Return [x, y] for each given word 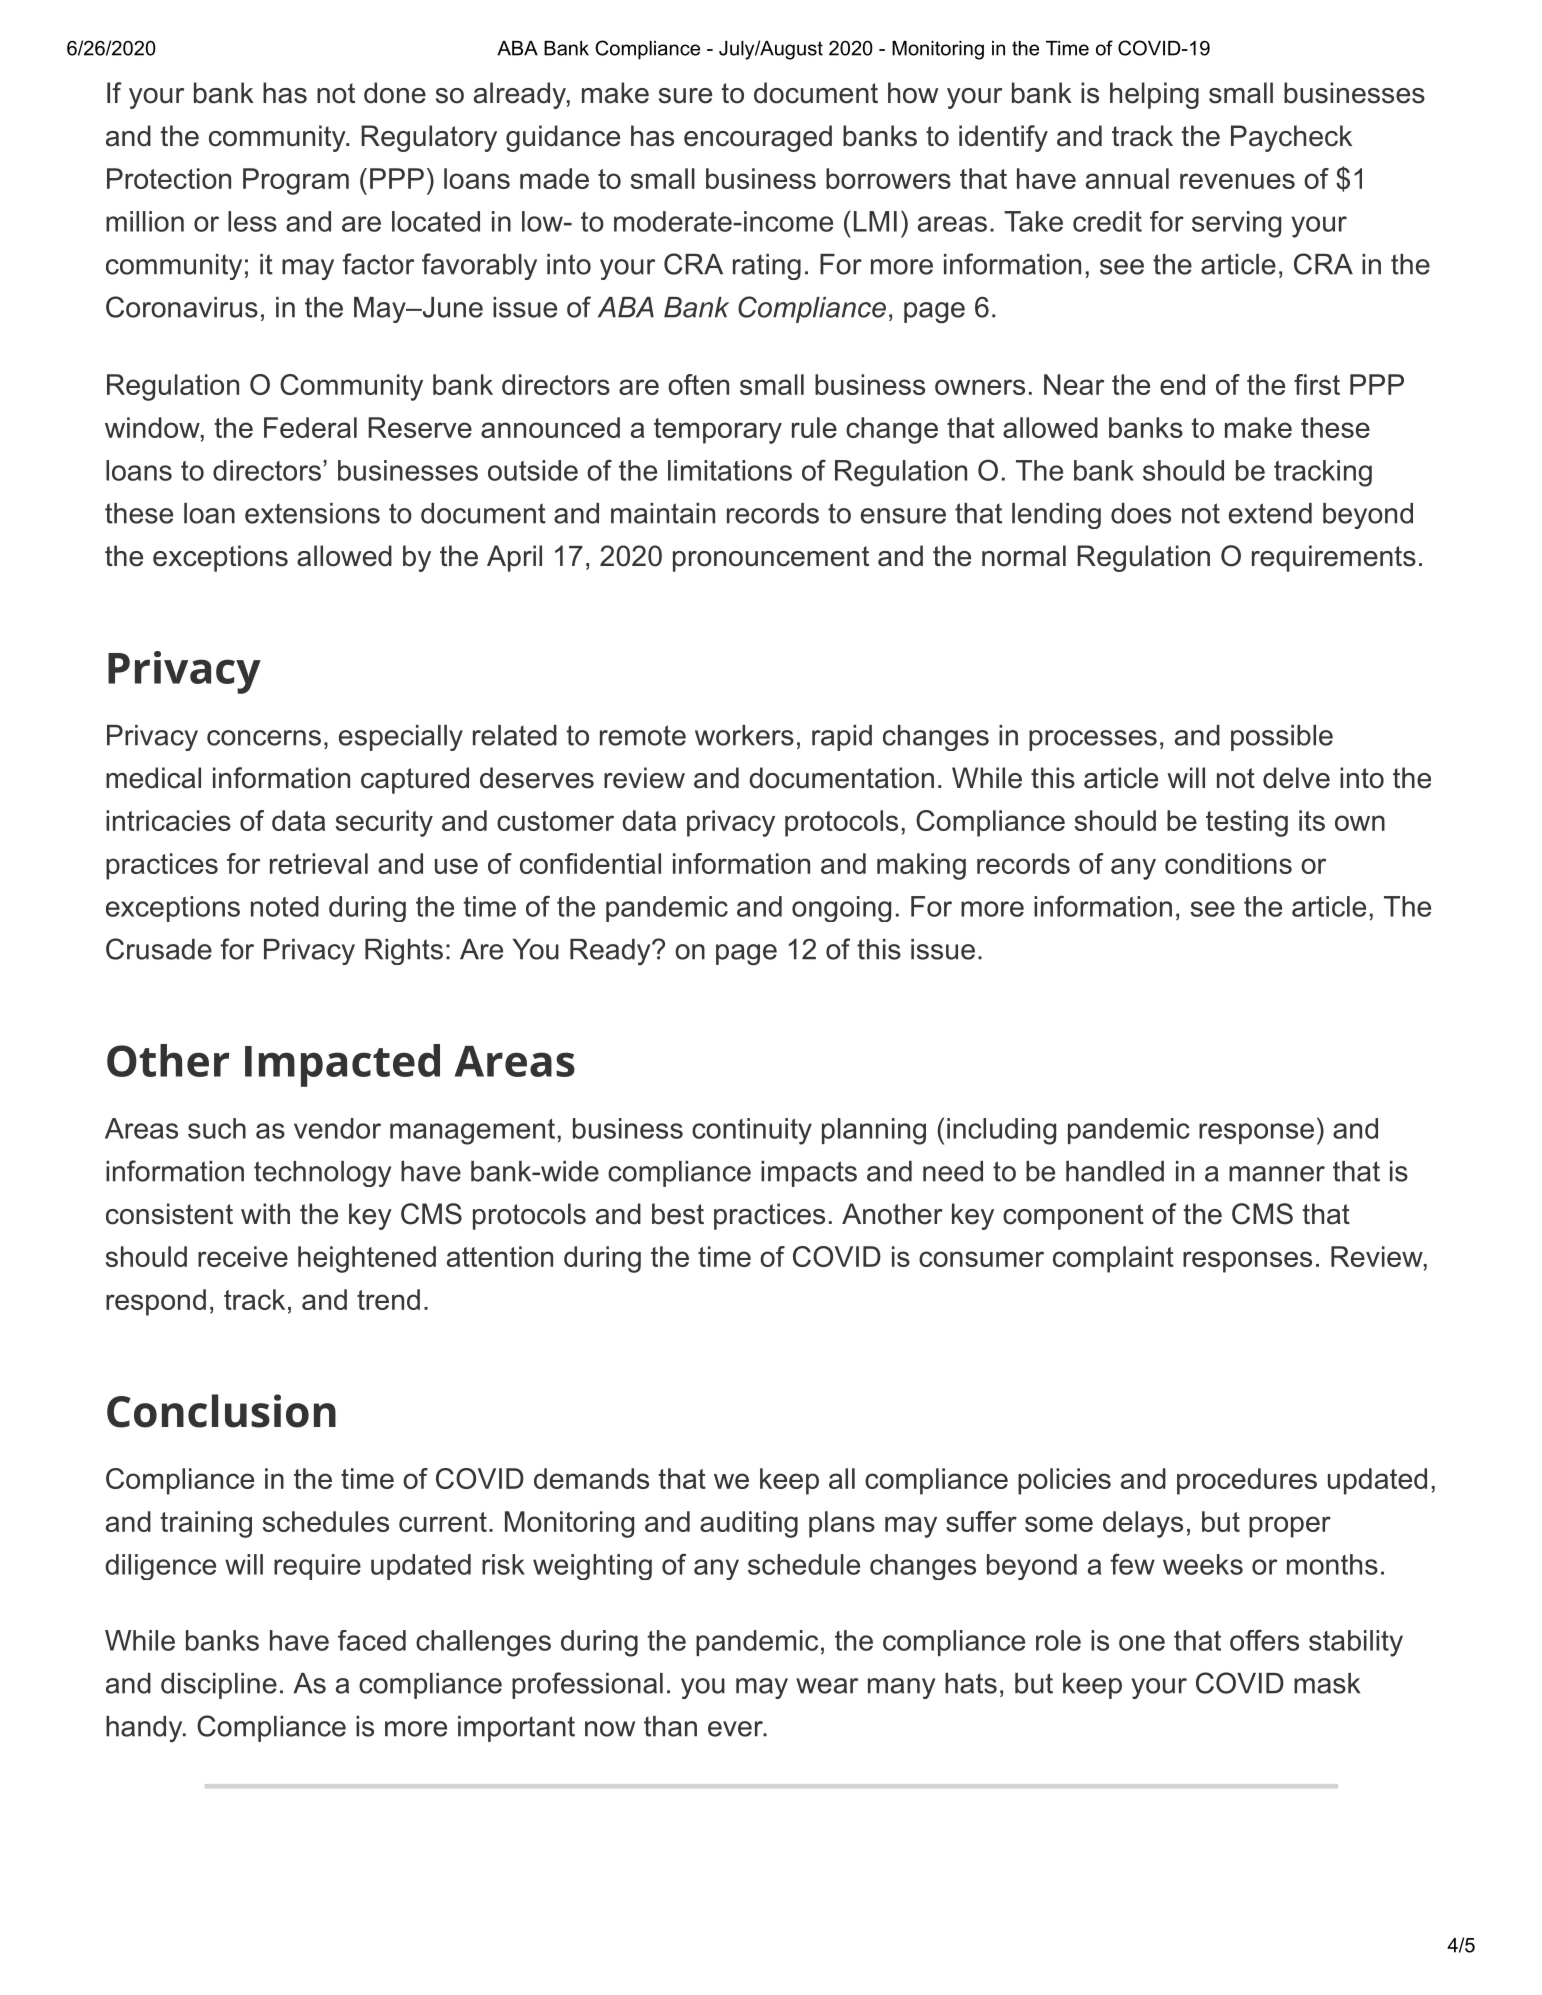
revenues [1237, 181]
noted [285, 906]
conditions [1228, 863]
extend [1270, 513]
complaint [1113, 1259]
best [678, 1214]
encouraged [758, 138]
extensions [312, 513]
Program [296, 181]
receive [243, 1256]
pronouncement [771, 559]
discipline [219, 1686]
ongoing [841, 909]
